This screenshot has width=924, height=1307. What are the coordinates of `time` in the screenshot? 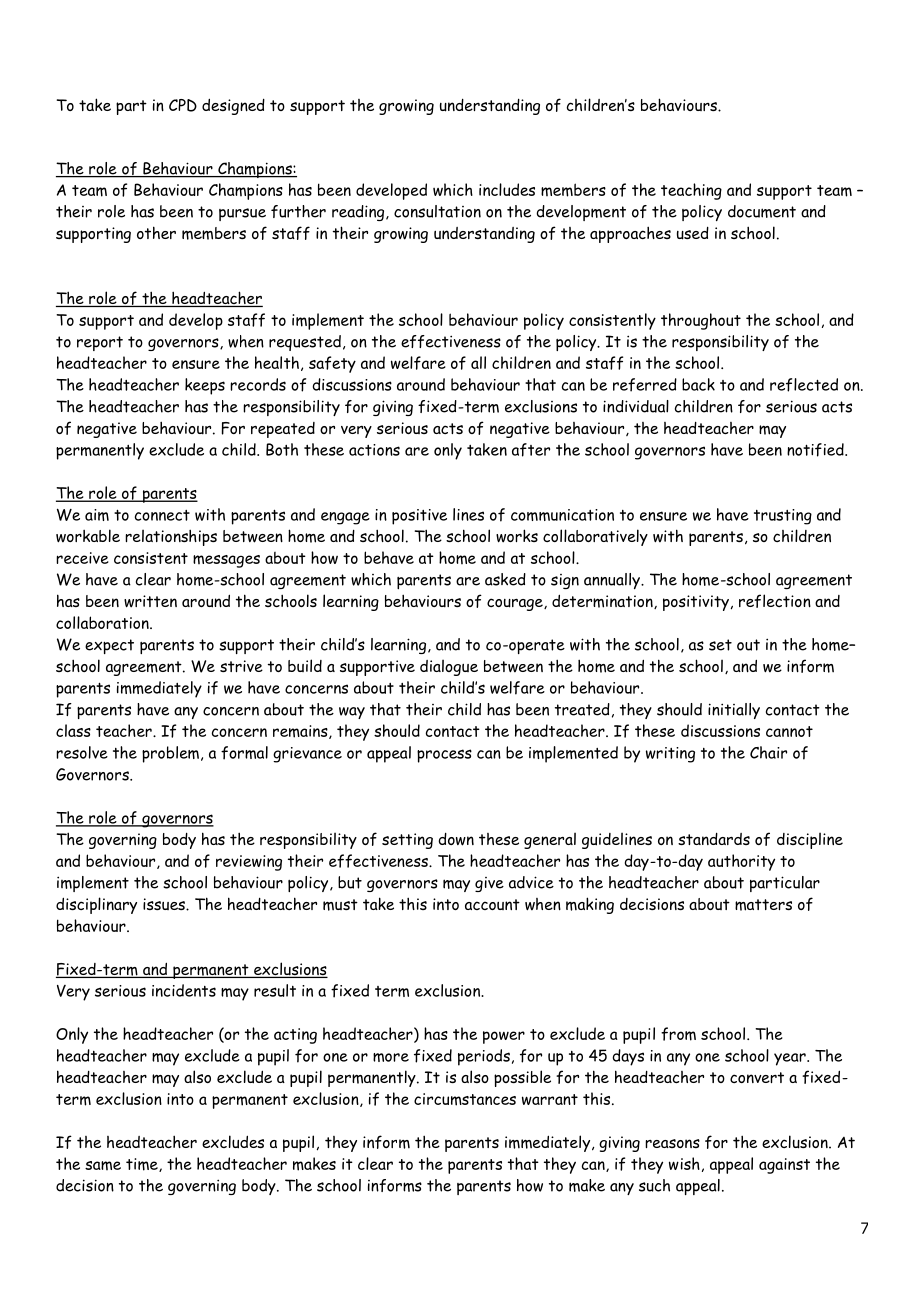 It's located at (143, 1165).
